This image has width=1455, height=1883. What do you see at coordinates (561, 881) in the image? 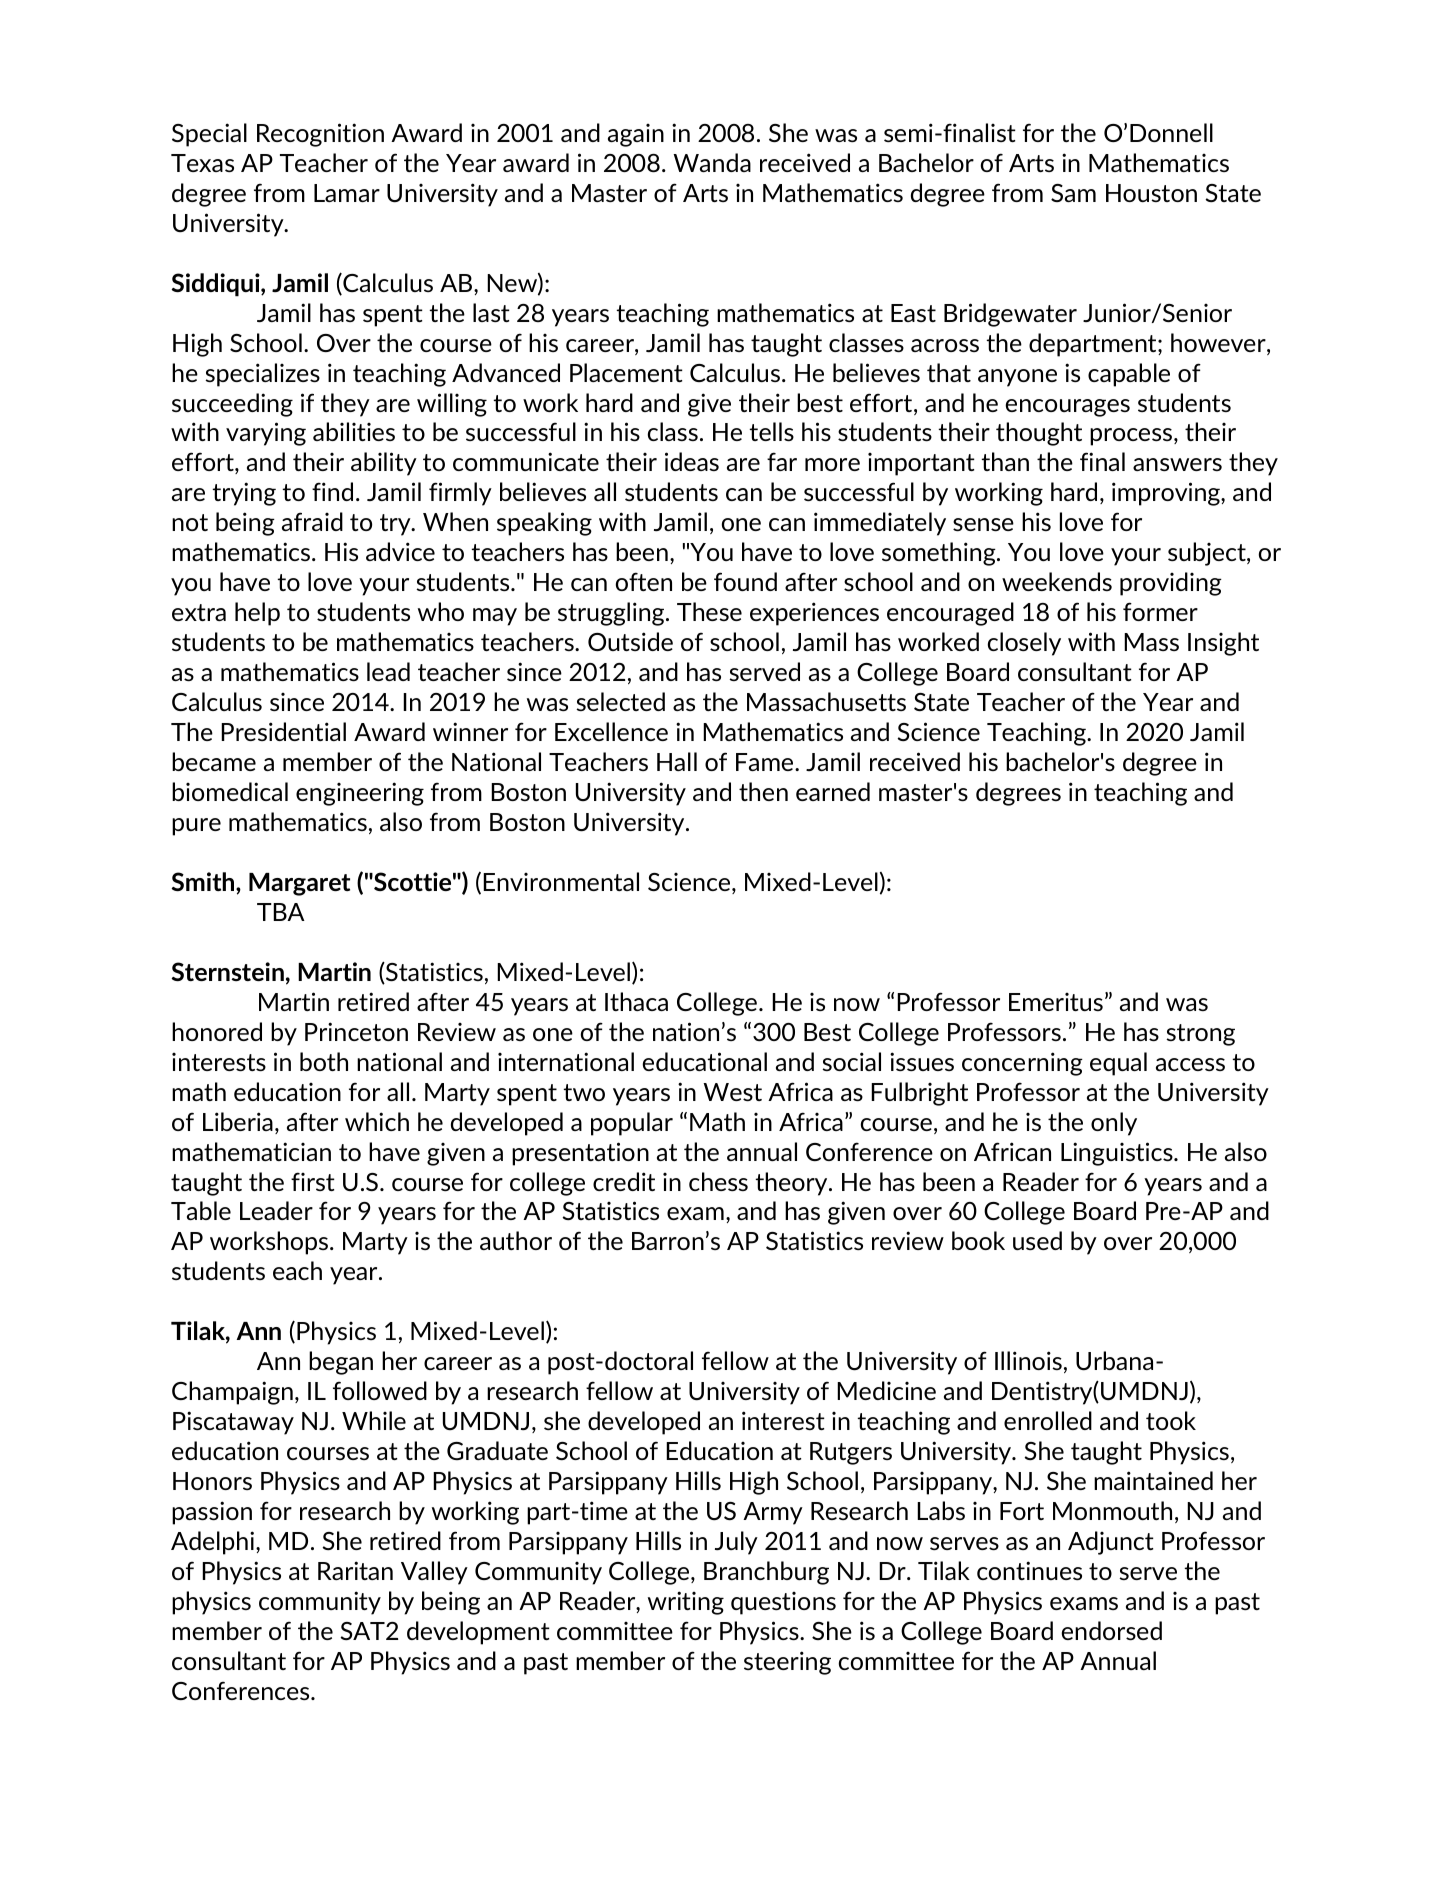
I see `Environmental` at bounding box center [561, 881].
